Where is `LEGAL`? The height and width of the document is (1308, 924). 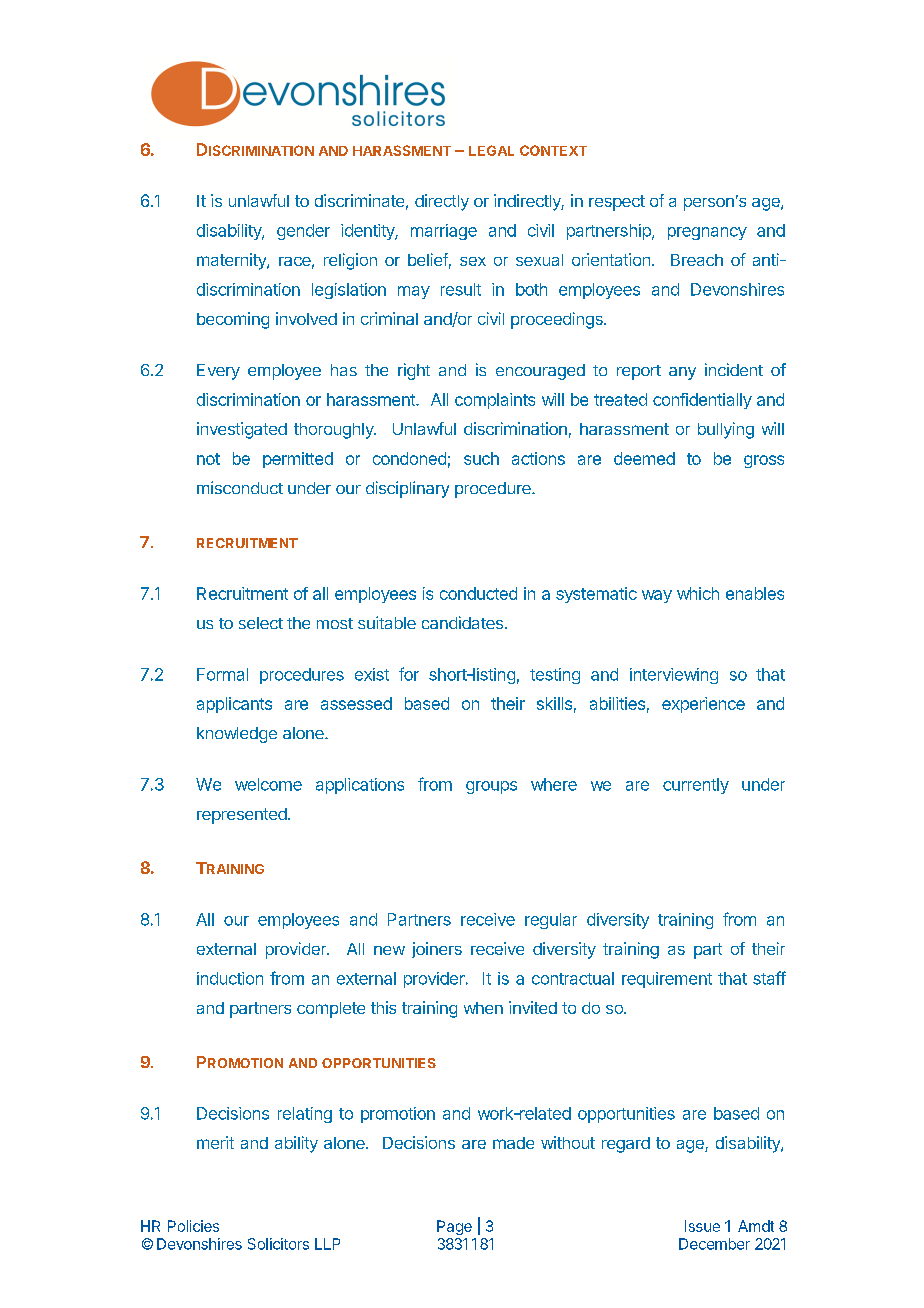
LEGAL is located at coordinates (491, 150).
